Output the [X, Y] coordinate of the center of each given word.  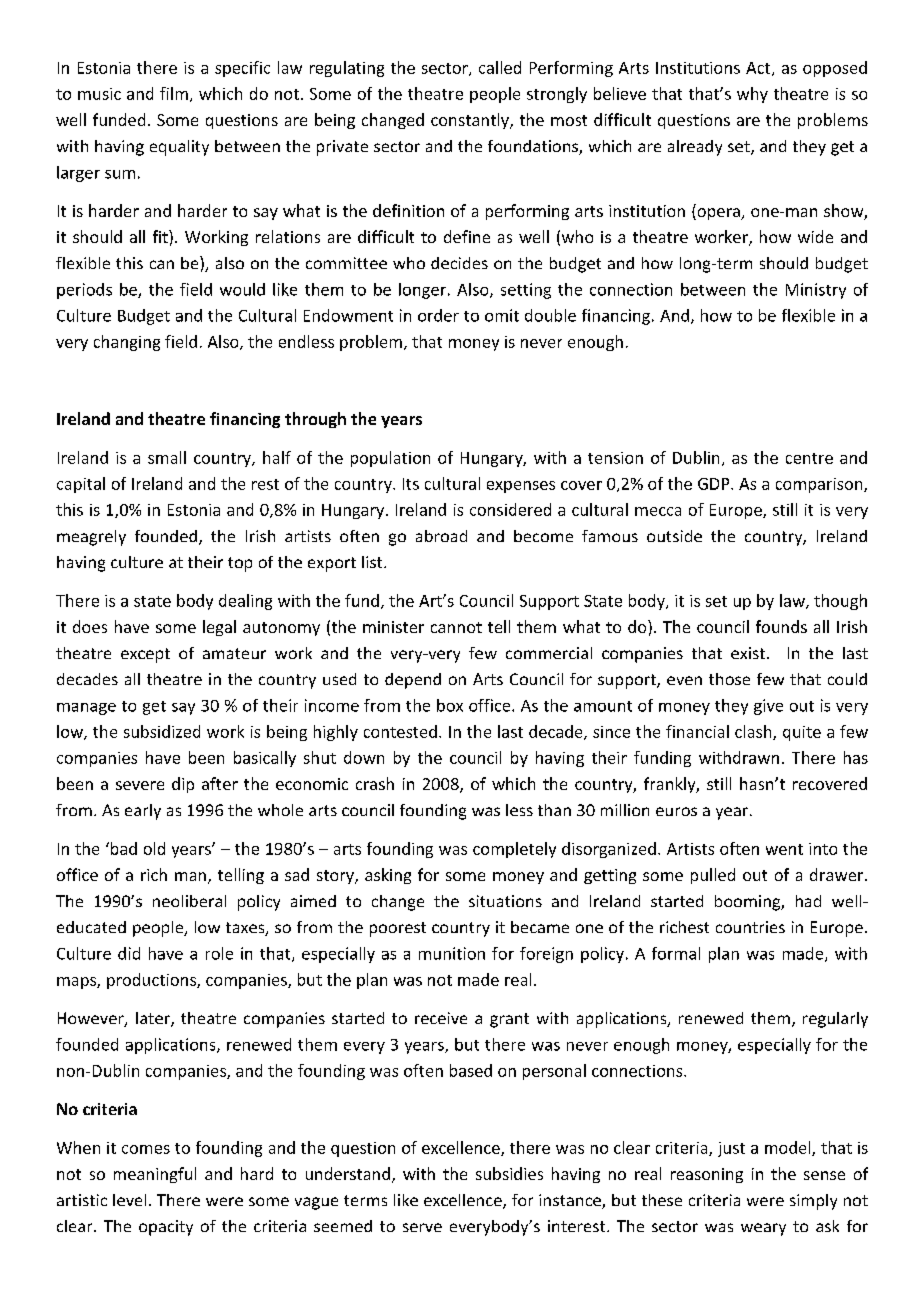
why [752, 95]
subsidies [509, 1173]
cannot [456, 627]
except [145, 655]
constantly [471, 121]
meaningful [155, 1175]
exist [748, 653]
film [174, 93]
